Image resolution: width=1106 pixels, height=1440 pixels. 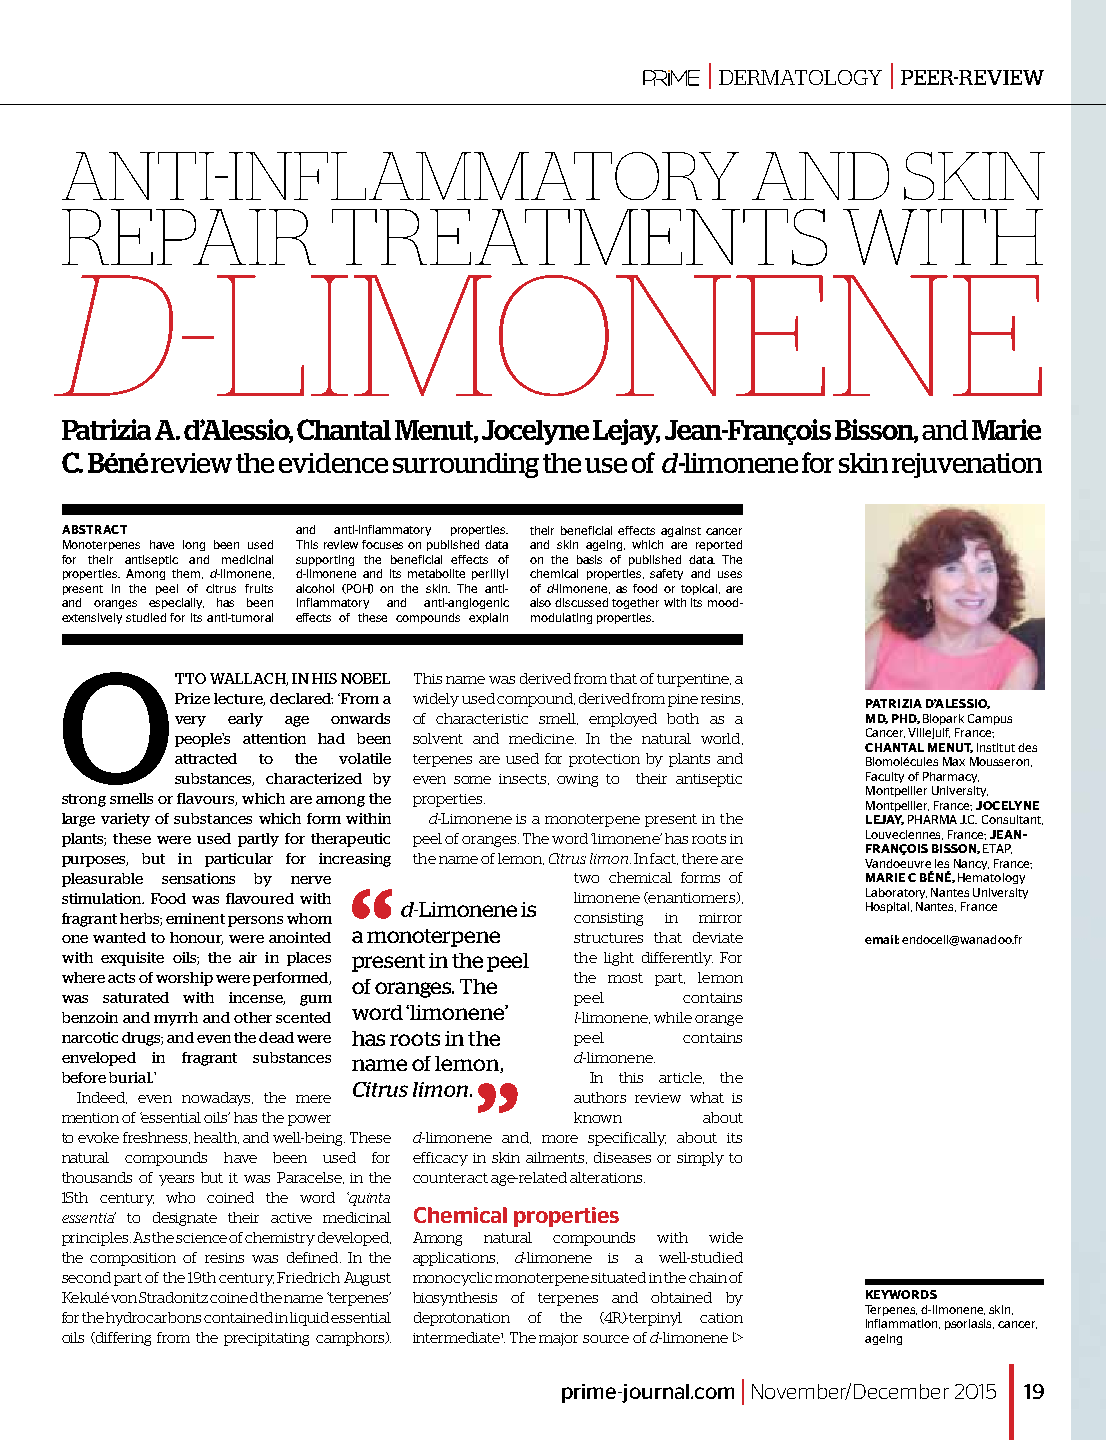 What do you see at coordinates (153, 1319) in the screenshot?
I see `hydrocarbons` at bounding box center [153, 1319].
